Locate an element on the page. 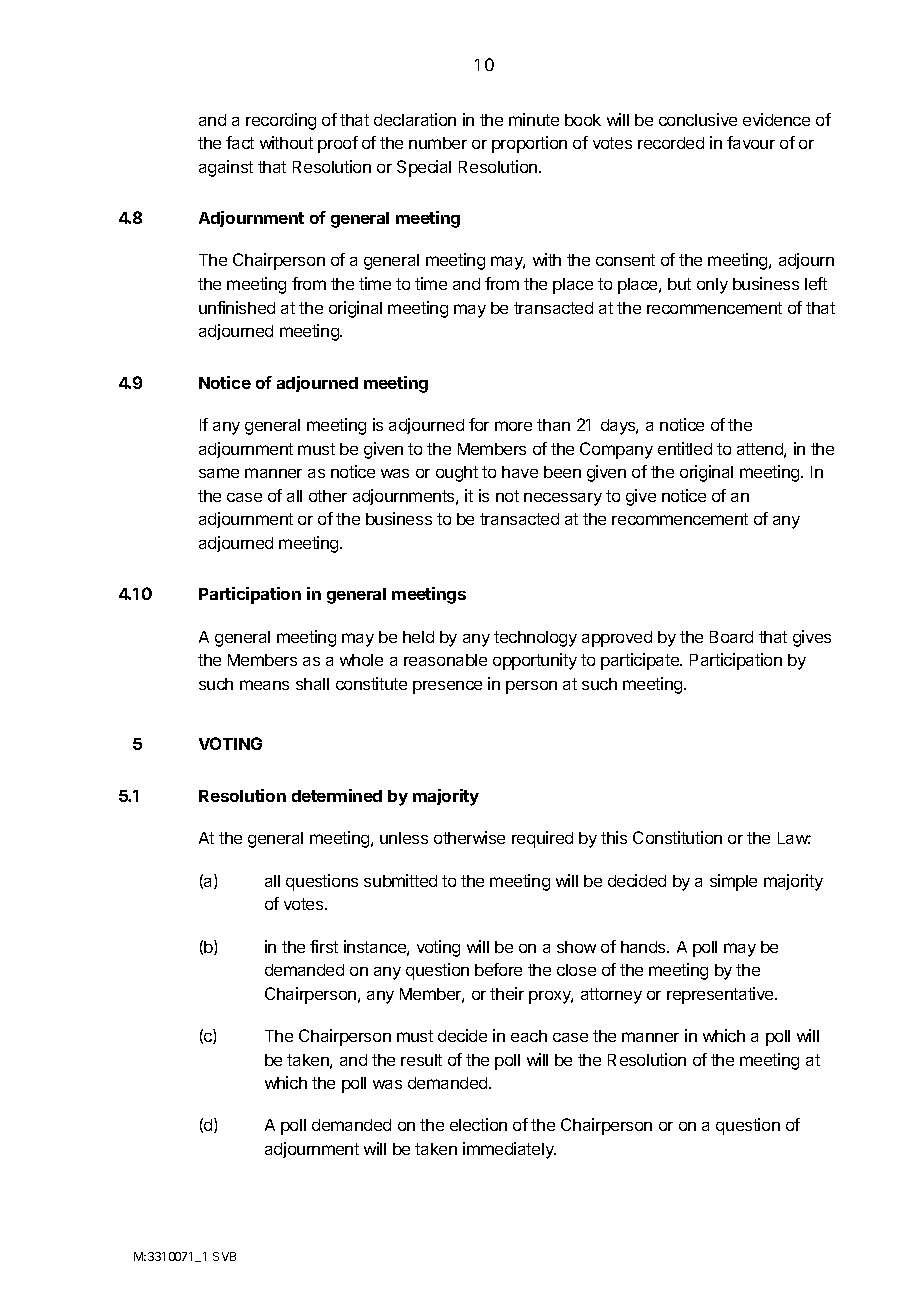  proportion is located at coordinates (529, 144).
